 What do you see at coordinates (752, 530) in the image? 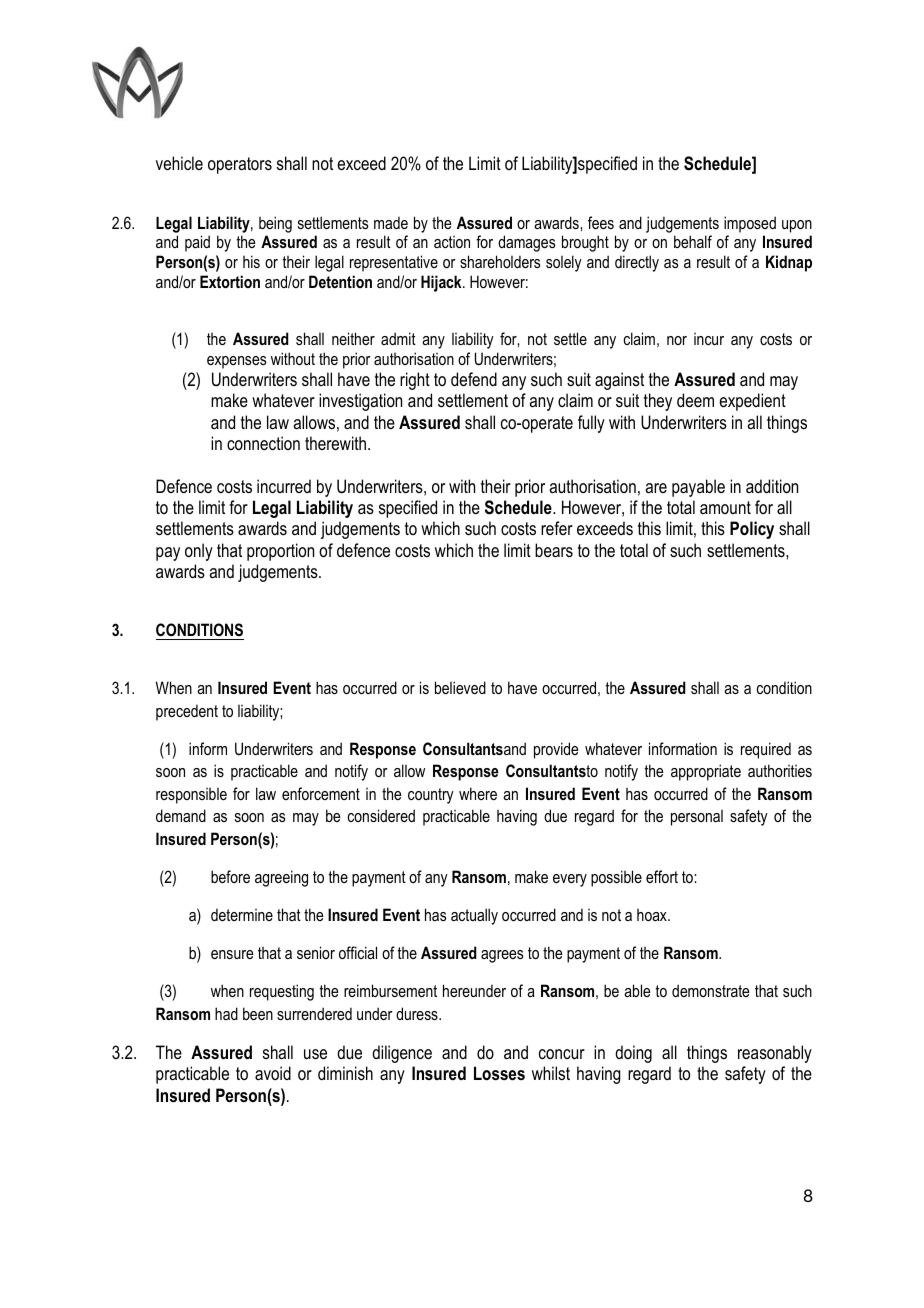
I see `Policy` at bounding box center [752, 530].
